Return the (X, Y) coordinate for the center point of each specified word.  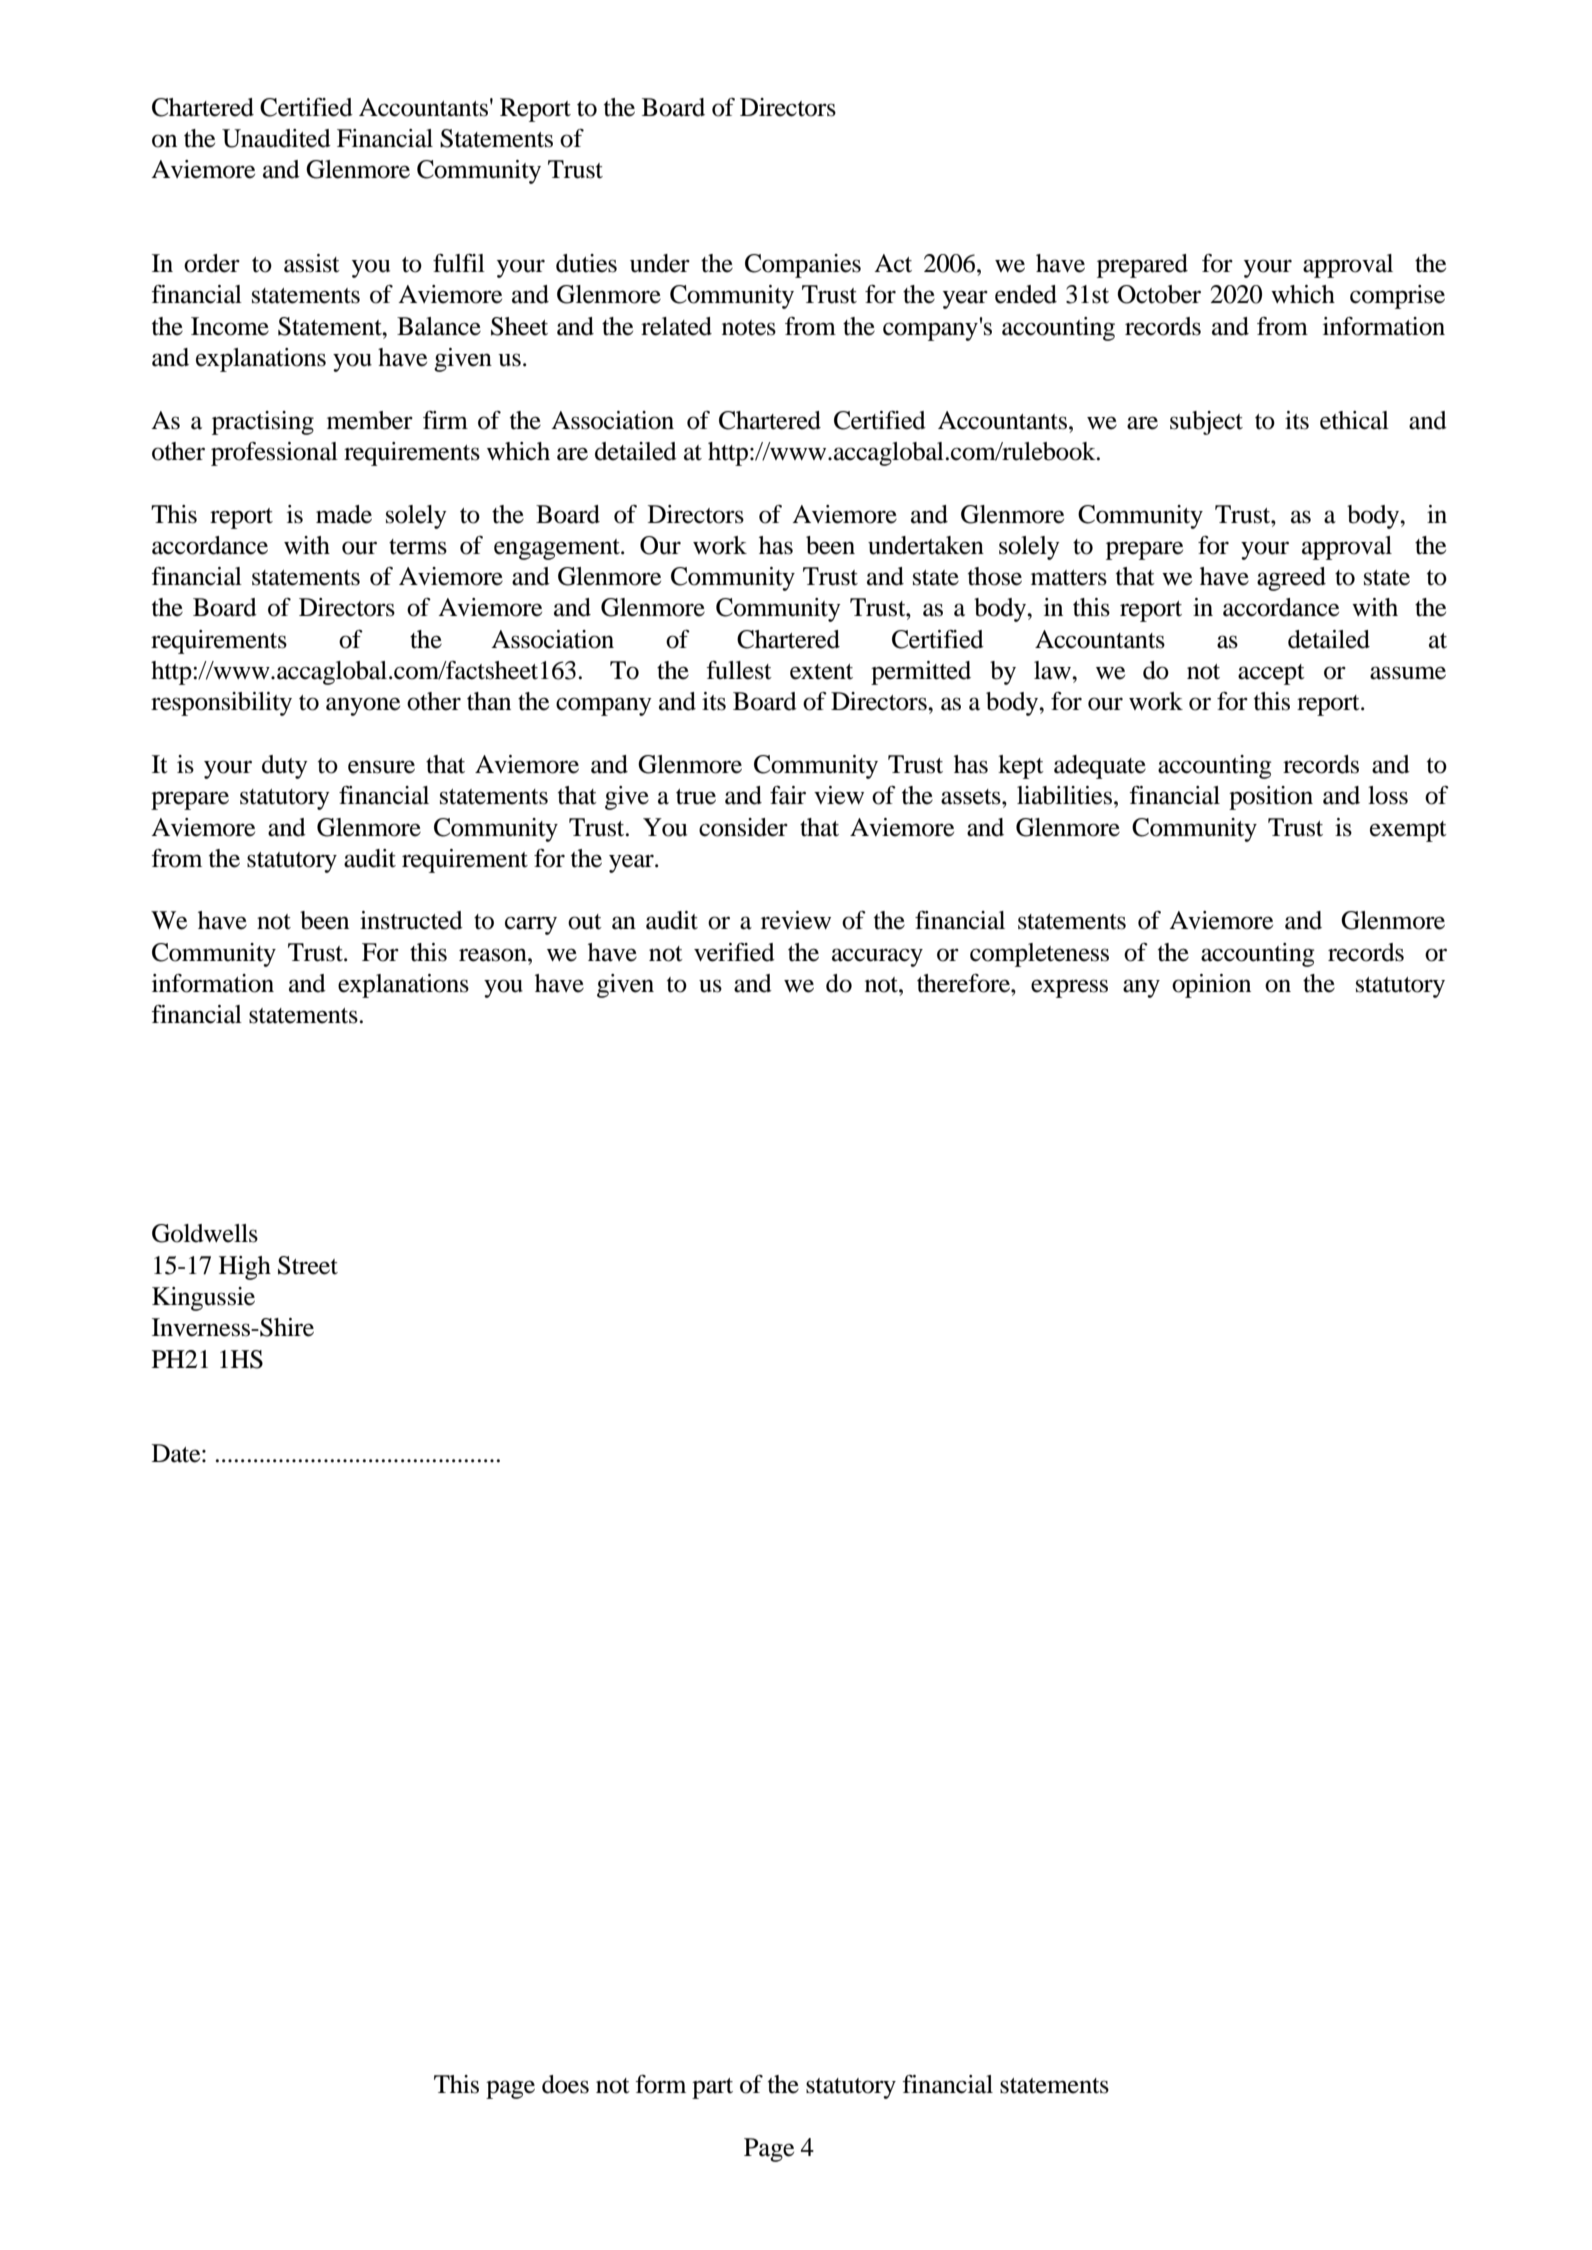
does (565, 2084)
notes (749, 328)
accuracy (877, 957)
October (1159, 294)
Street (308, 1265)
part (712, 2088)
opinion (1211, 986)
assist (312, 263)
